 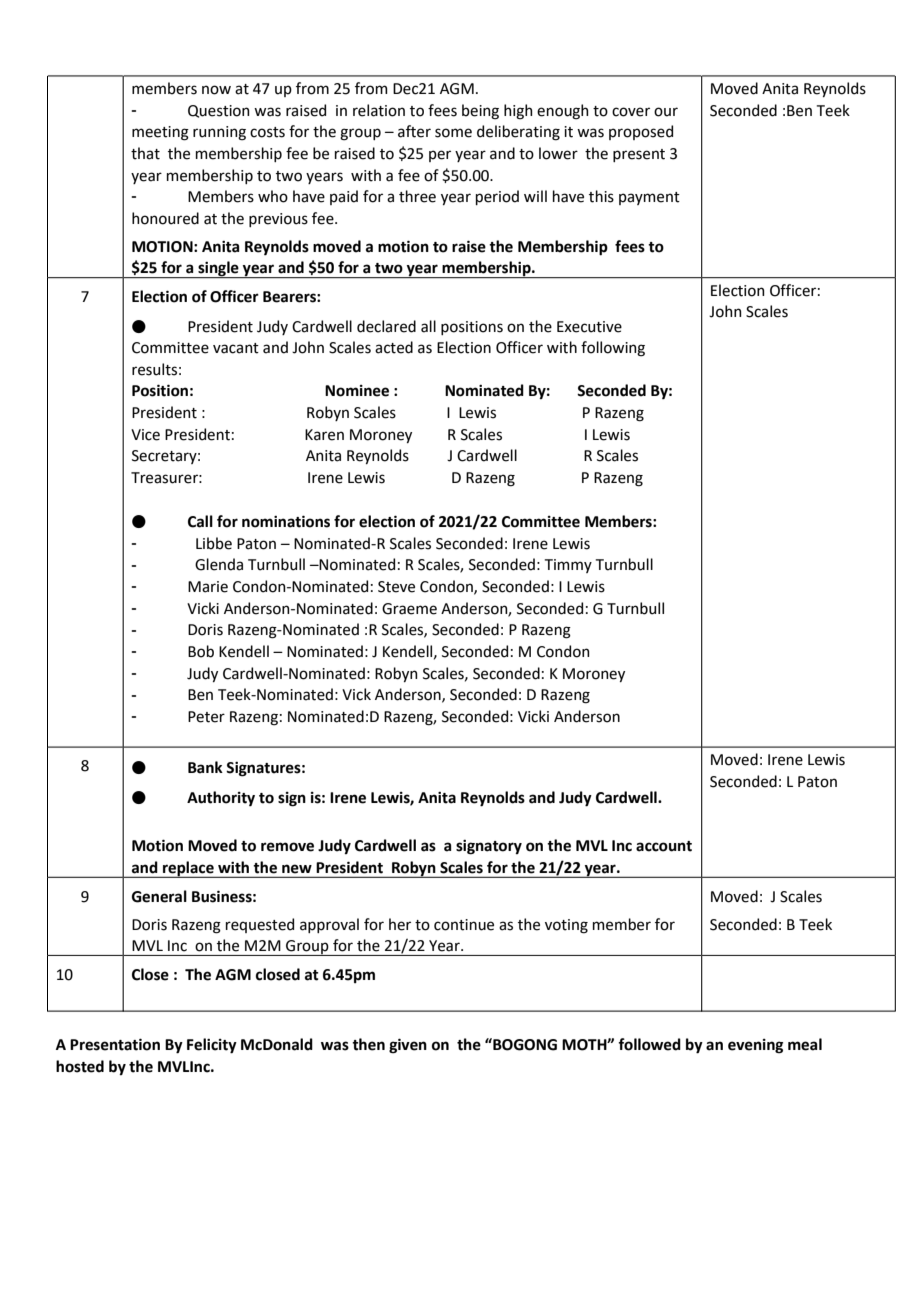 I want to click on Timmy, so click(x=568, y=566).
